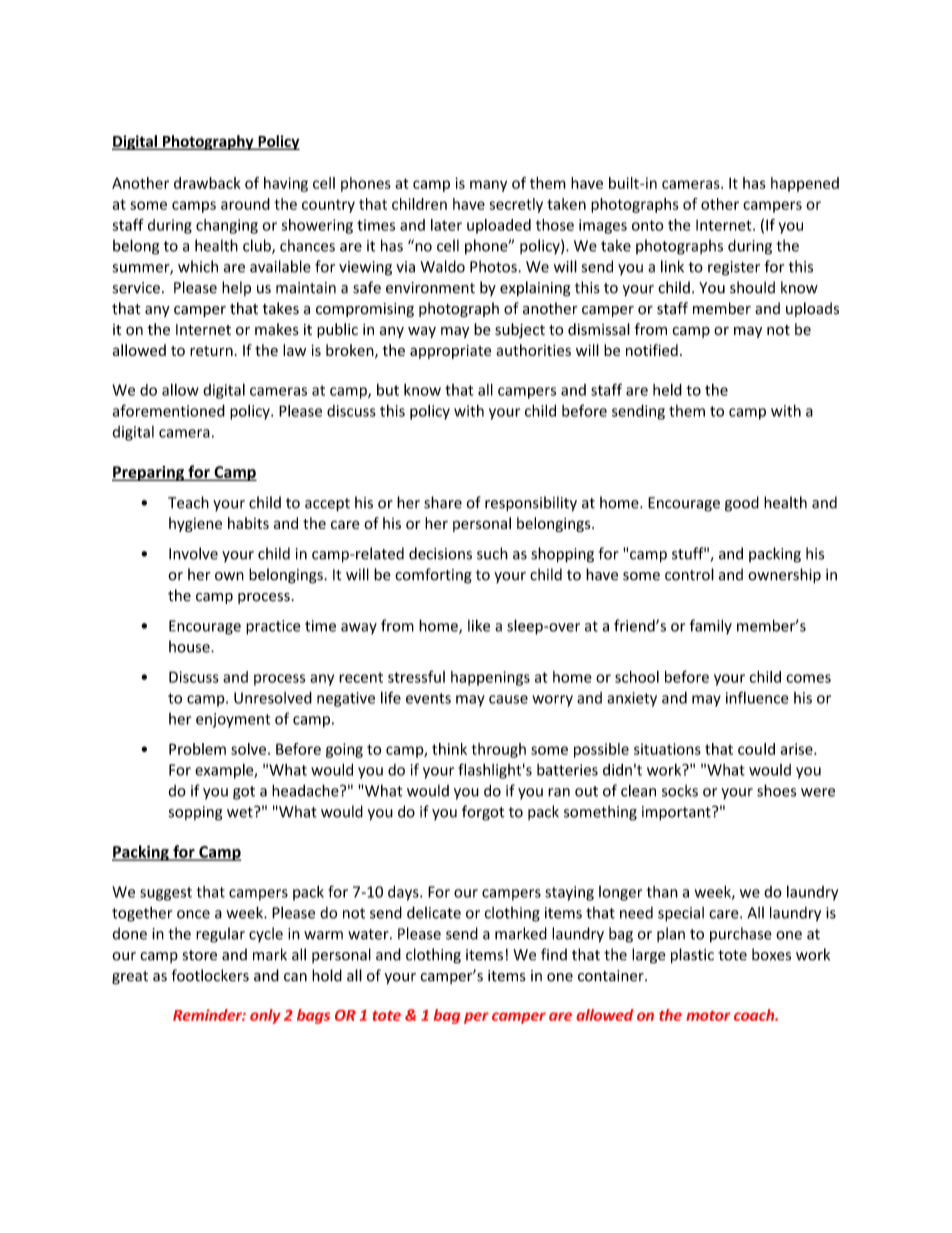  What do you see at coordinates (554, 954) in the page?
I see `find` at bounding box center [554, 954].
